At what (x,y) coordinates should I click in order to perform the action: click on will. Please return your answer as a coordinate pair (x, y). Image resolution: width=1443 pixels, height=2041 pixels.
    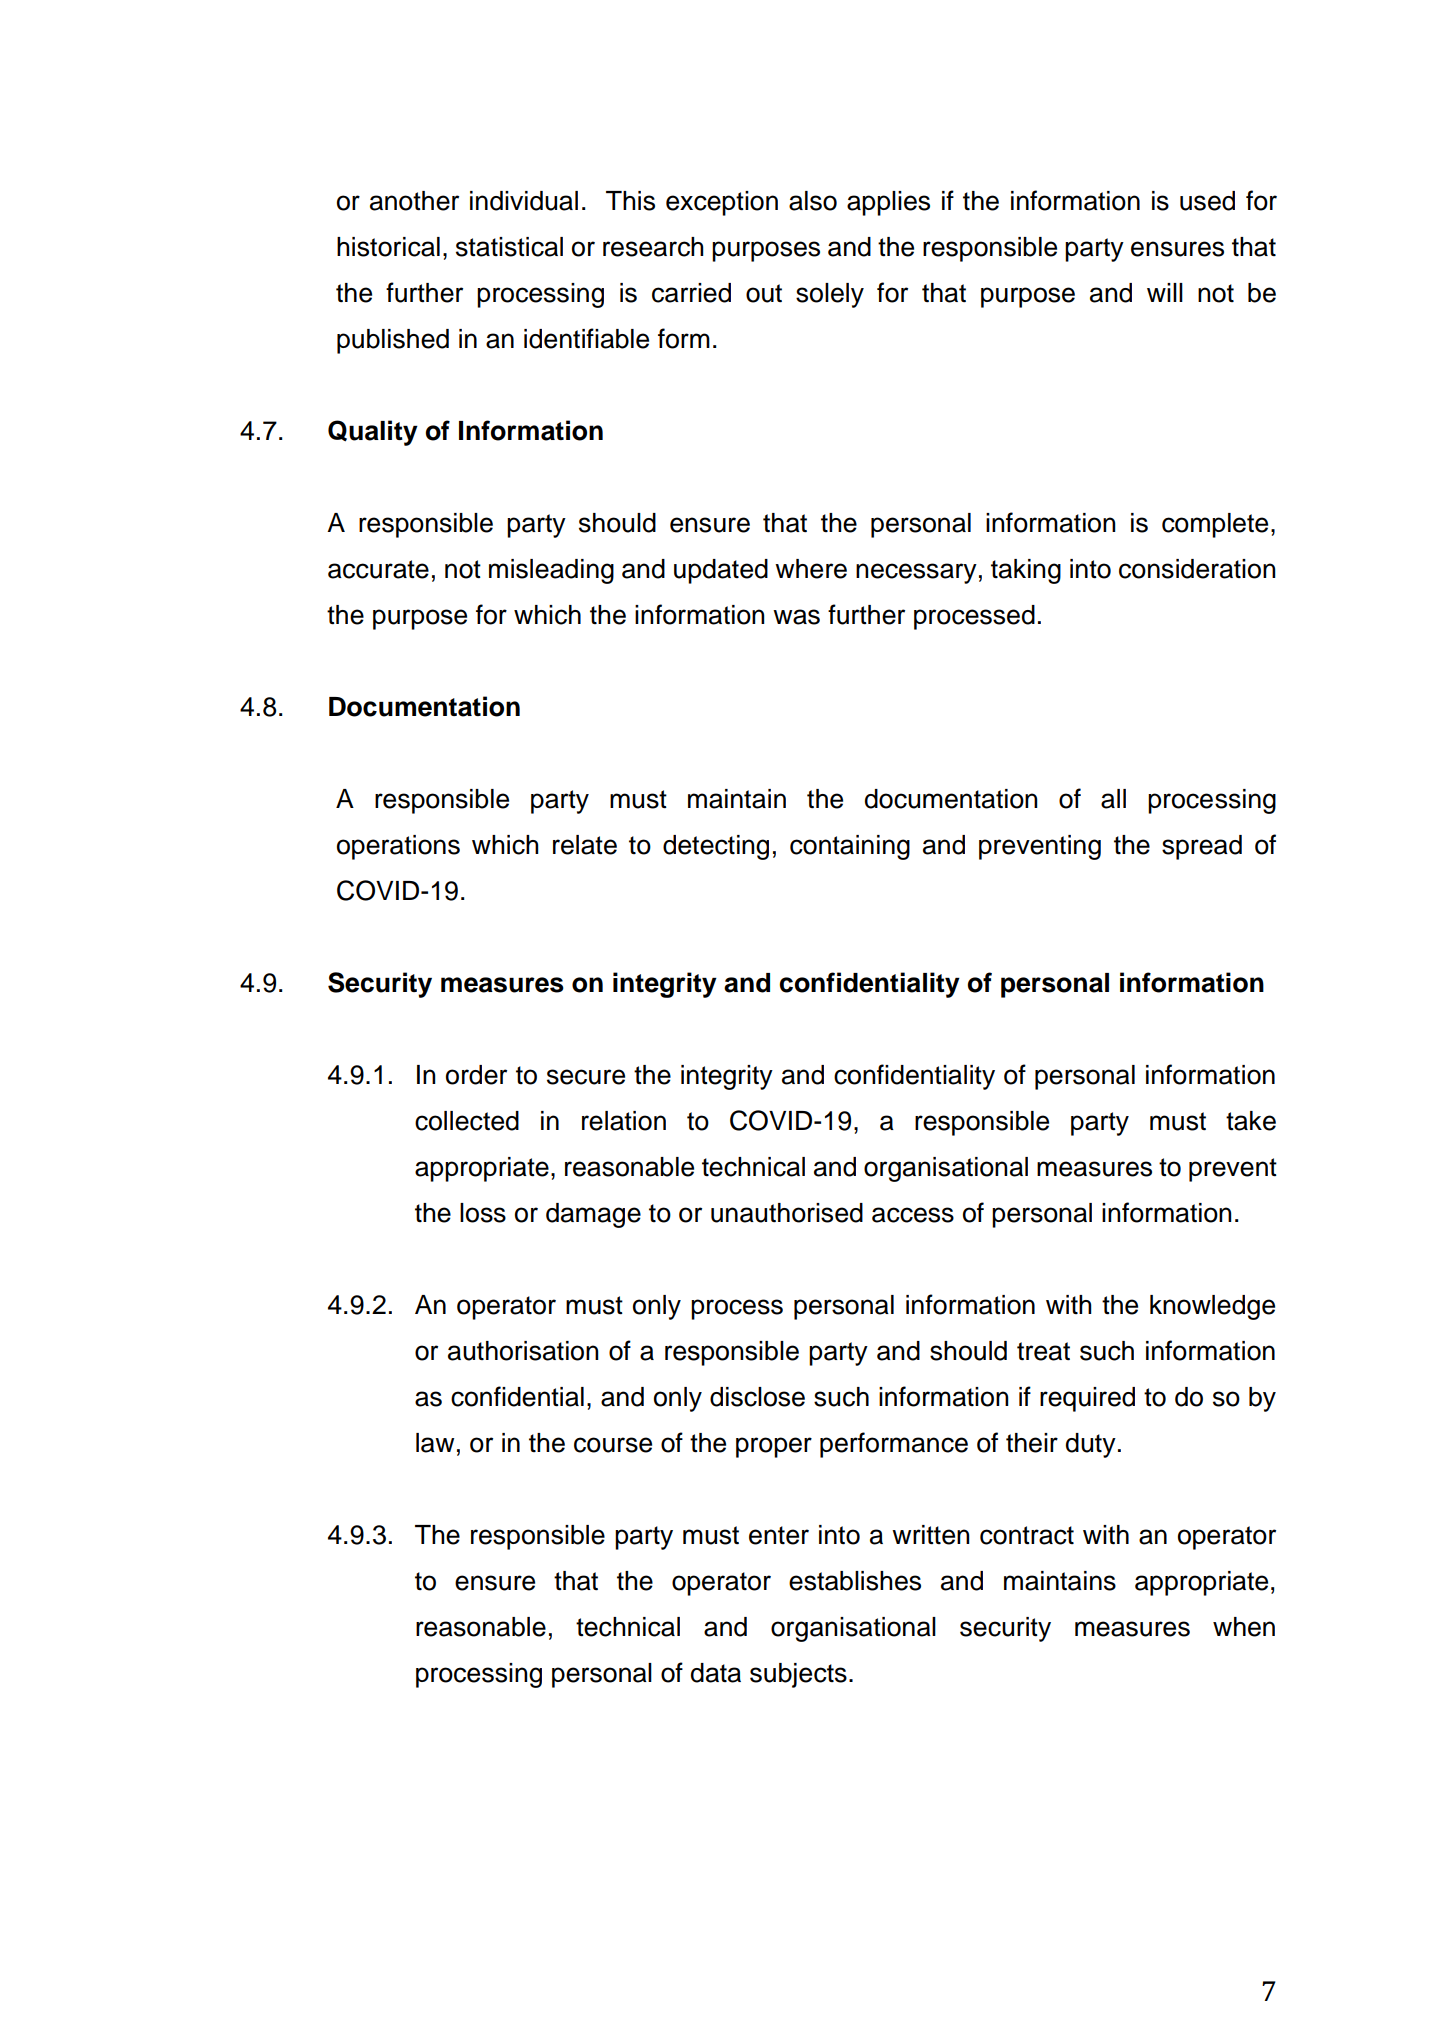
    Looking at the image, I should click on (1165, 292).
